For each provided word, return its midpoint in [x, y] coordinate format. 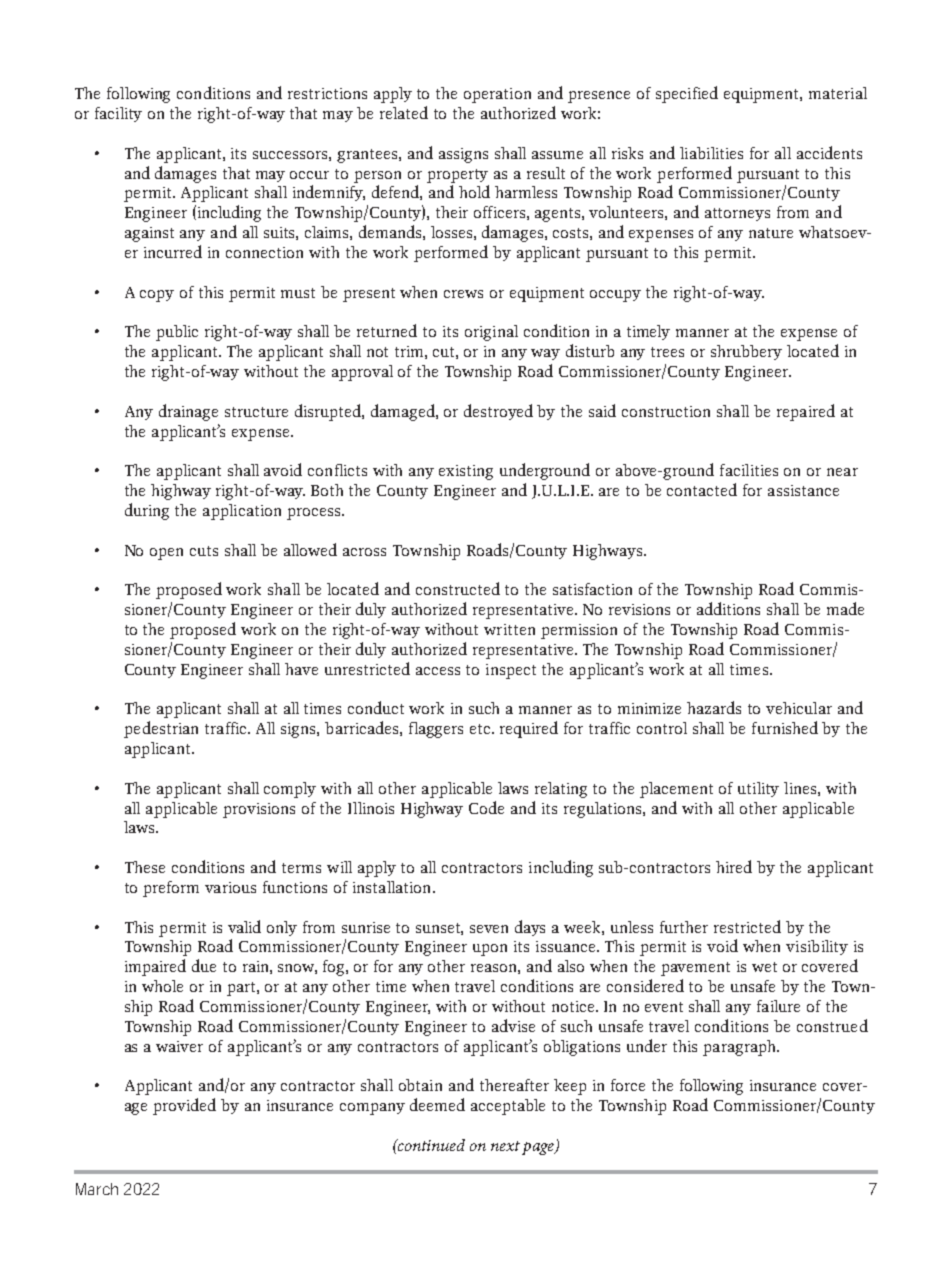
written [509, 629]
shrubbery [746, 352]
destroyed [498, 412]
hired [734, 866]
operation [497, 95]
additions [728, 608]
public [177, 333]
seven [489, 929]
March [97, 1189]
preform [171, 889]
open [166, 554]
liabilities [711, 153]
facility [118, 114]
